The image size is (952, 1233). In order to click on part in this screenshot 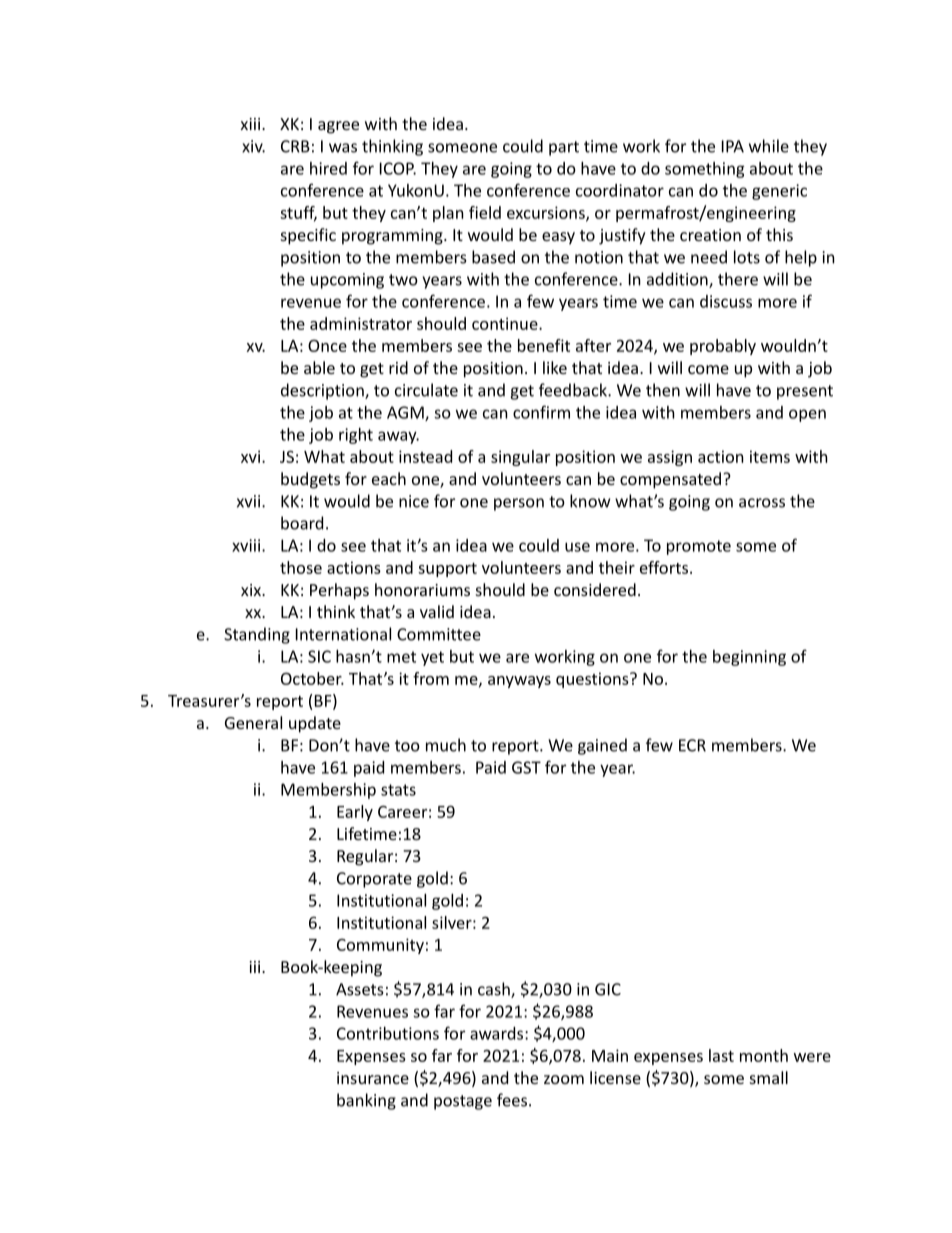, I will do `click(564, 148)`.
